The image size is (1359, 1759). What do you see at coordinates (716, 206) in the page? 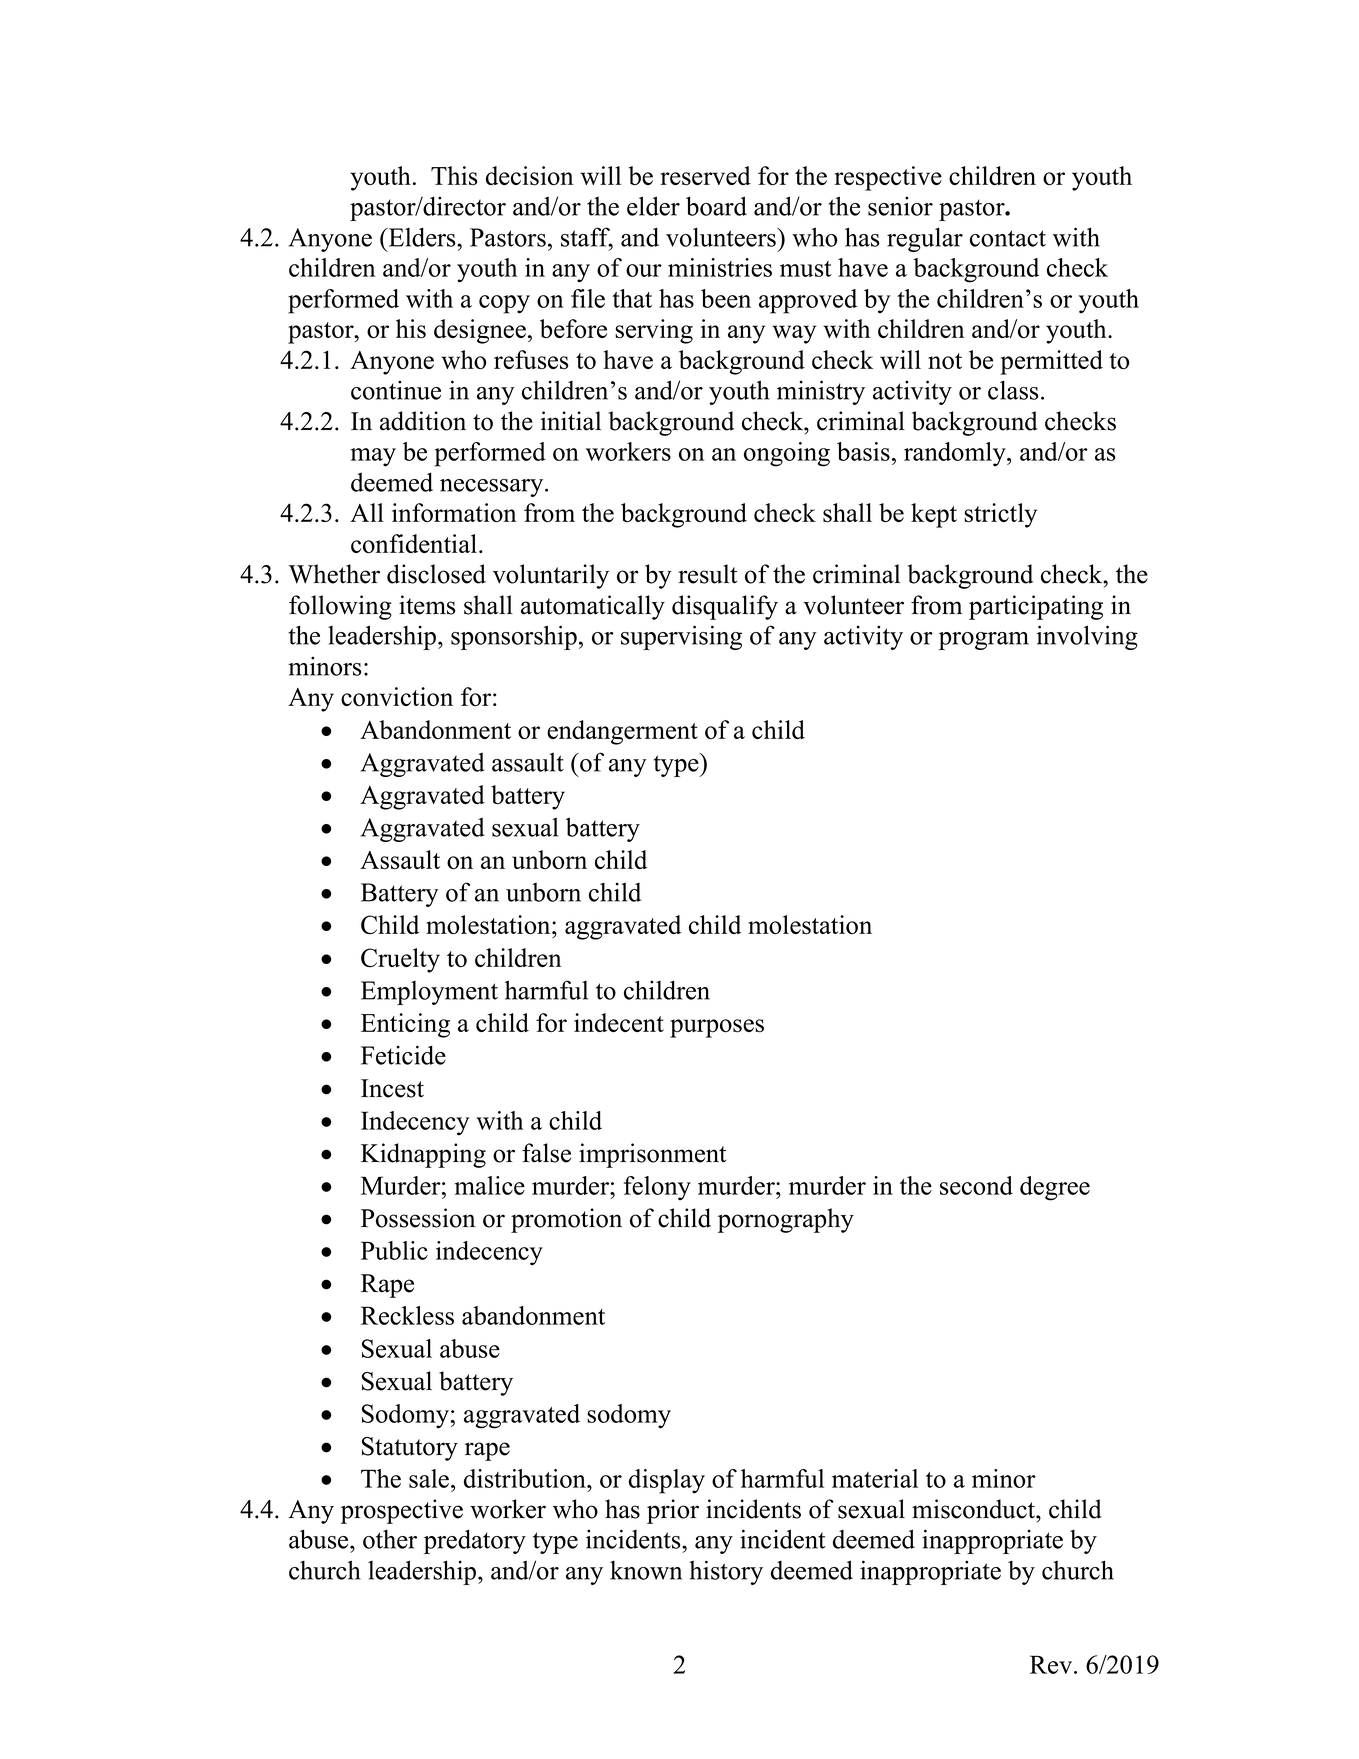
I see `board` at bounding box center [716, 206].
